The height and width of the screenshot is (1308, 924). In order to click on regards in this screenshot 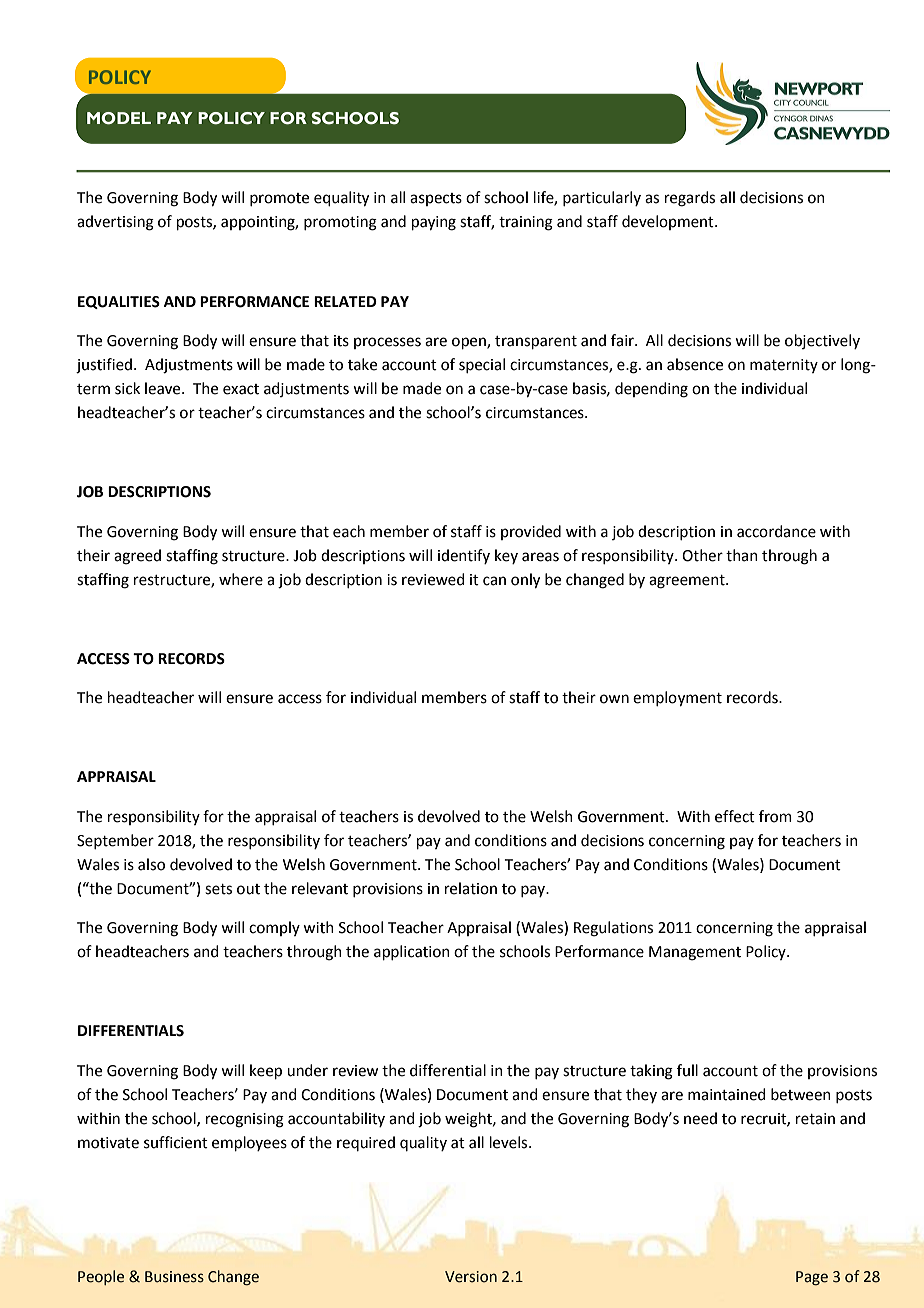, I will do `click(690, 199)`.
